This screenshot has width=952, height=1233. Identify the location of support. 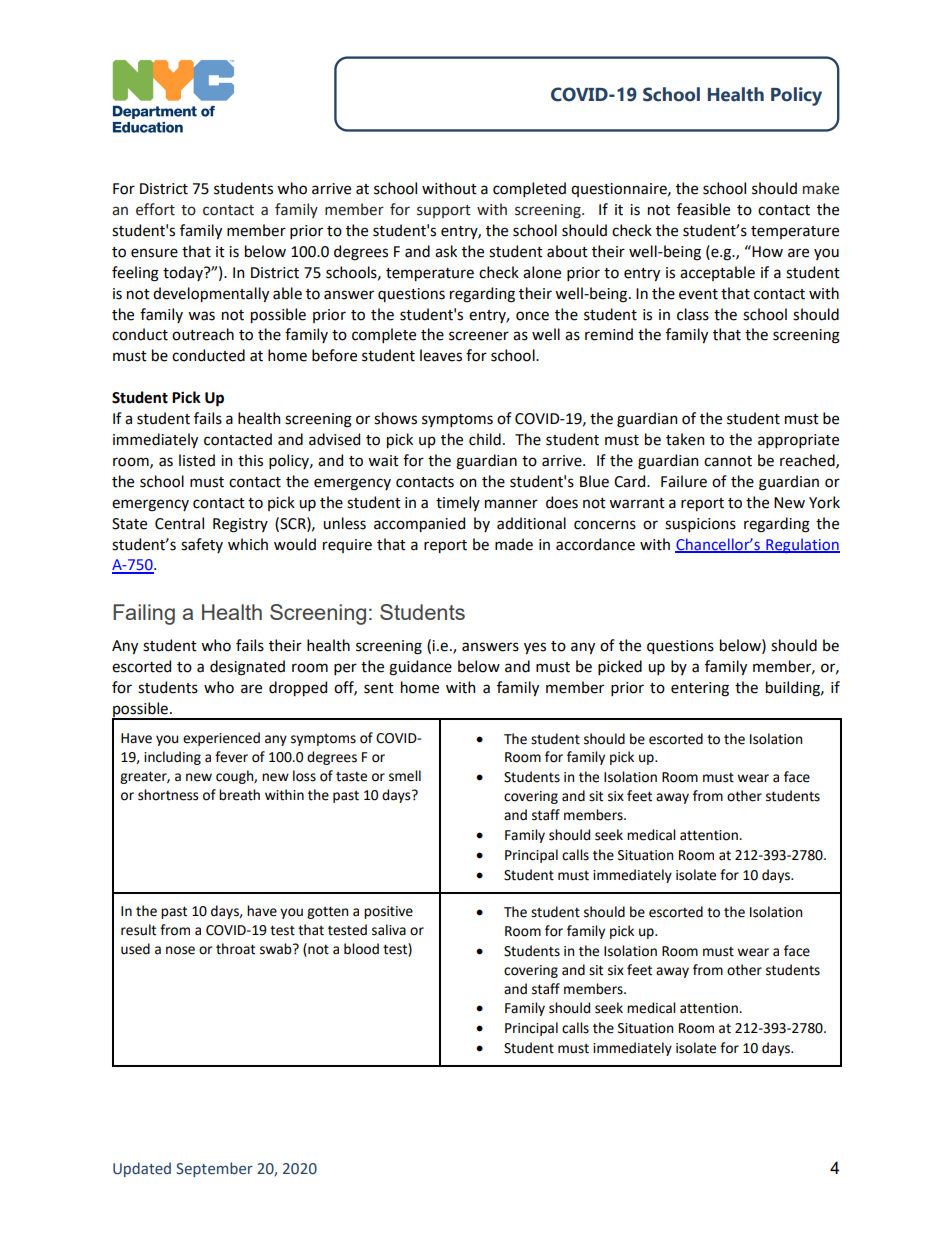
(444, 211).
